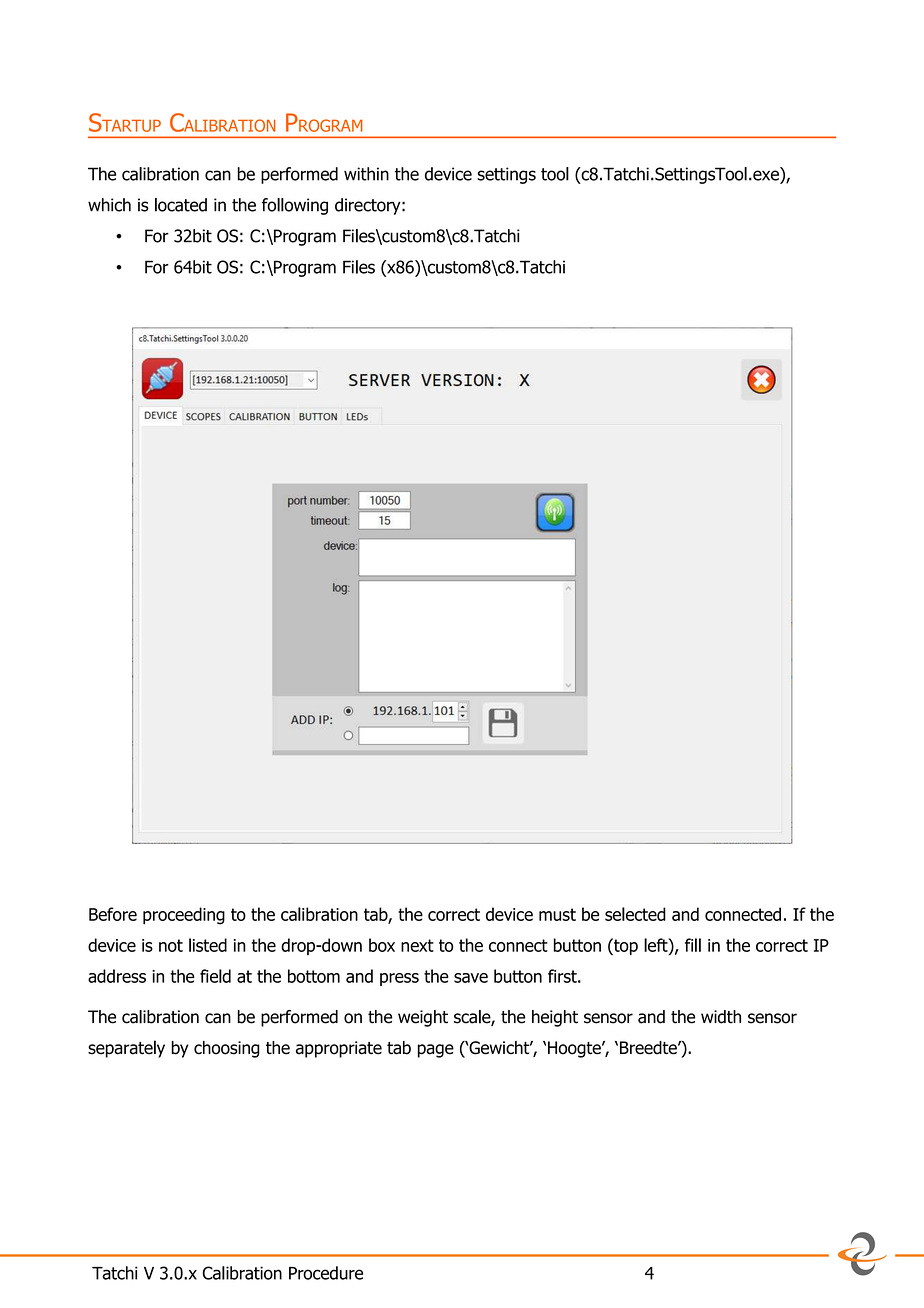 The height and width of the screenshot is (1308, 924). What do you see at coordinates (417, 945) in the screenshot?
I see `next` at bounding box center [417, 945].
